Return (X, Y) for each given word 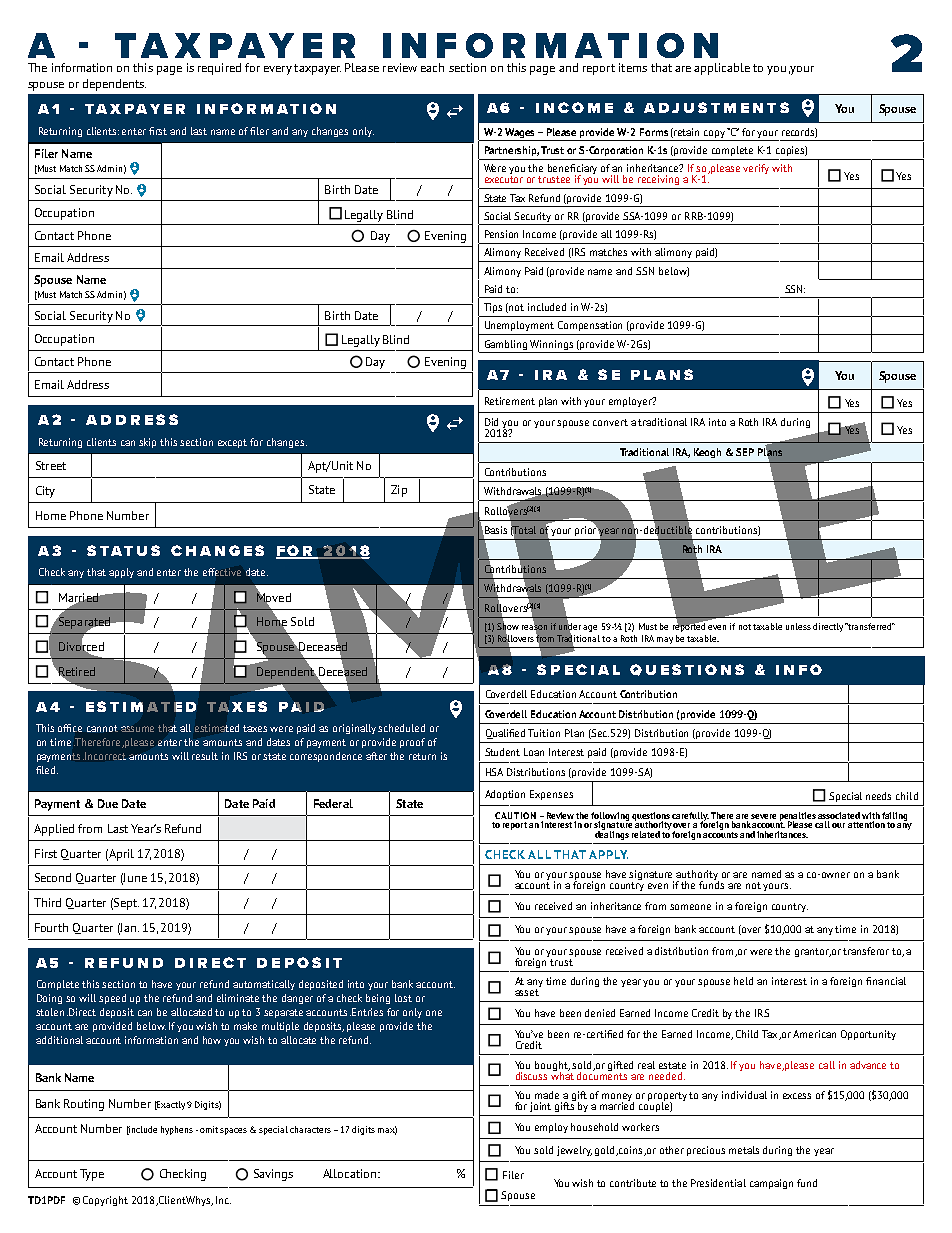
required (219, 69)
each (432, 67)
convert (610, 422)
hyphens (177, 1130)
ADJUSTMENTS (716, 107)
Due (108, 803)
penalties (798, 817)
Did (491, 422)
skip (147, 443)
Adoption (505, 795)
